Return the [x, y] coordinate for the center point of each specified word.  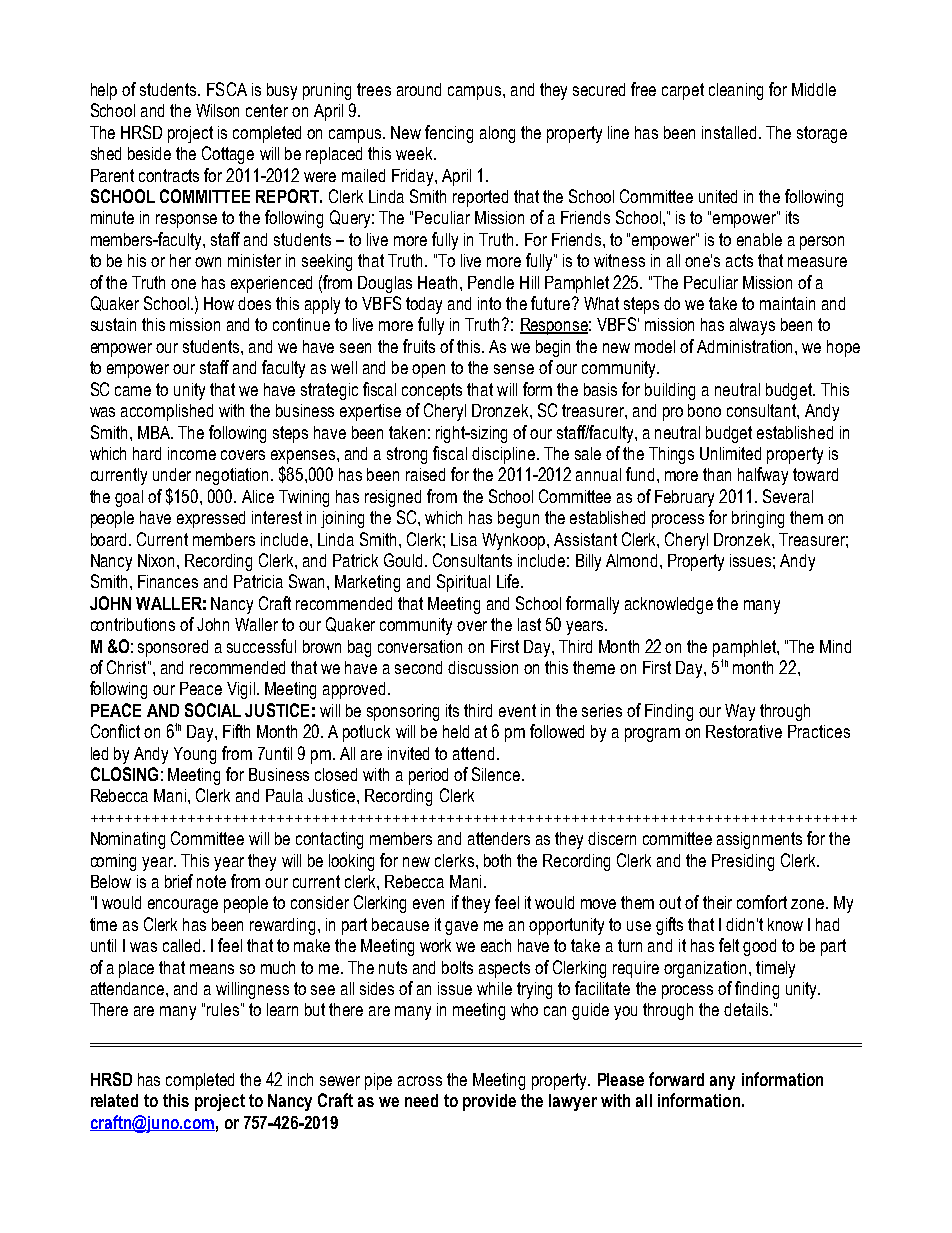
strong [407, 455]
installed [729, 132]
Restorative [744, 731]
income [192, 453]
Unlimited [730, 453]
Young [195, 755]
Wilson [217, 110]
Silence [497, 774]
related [114, 1100]
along [497, 134]
